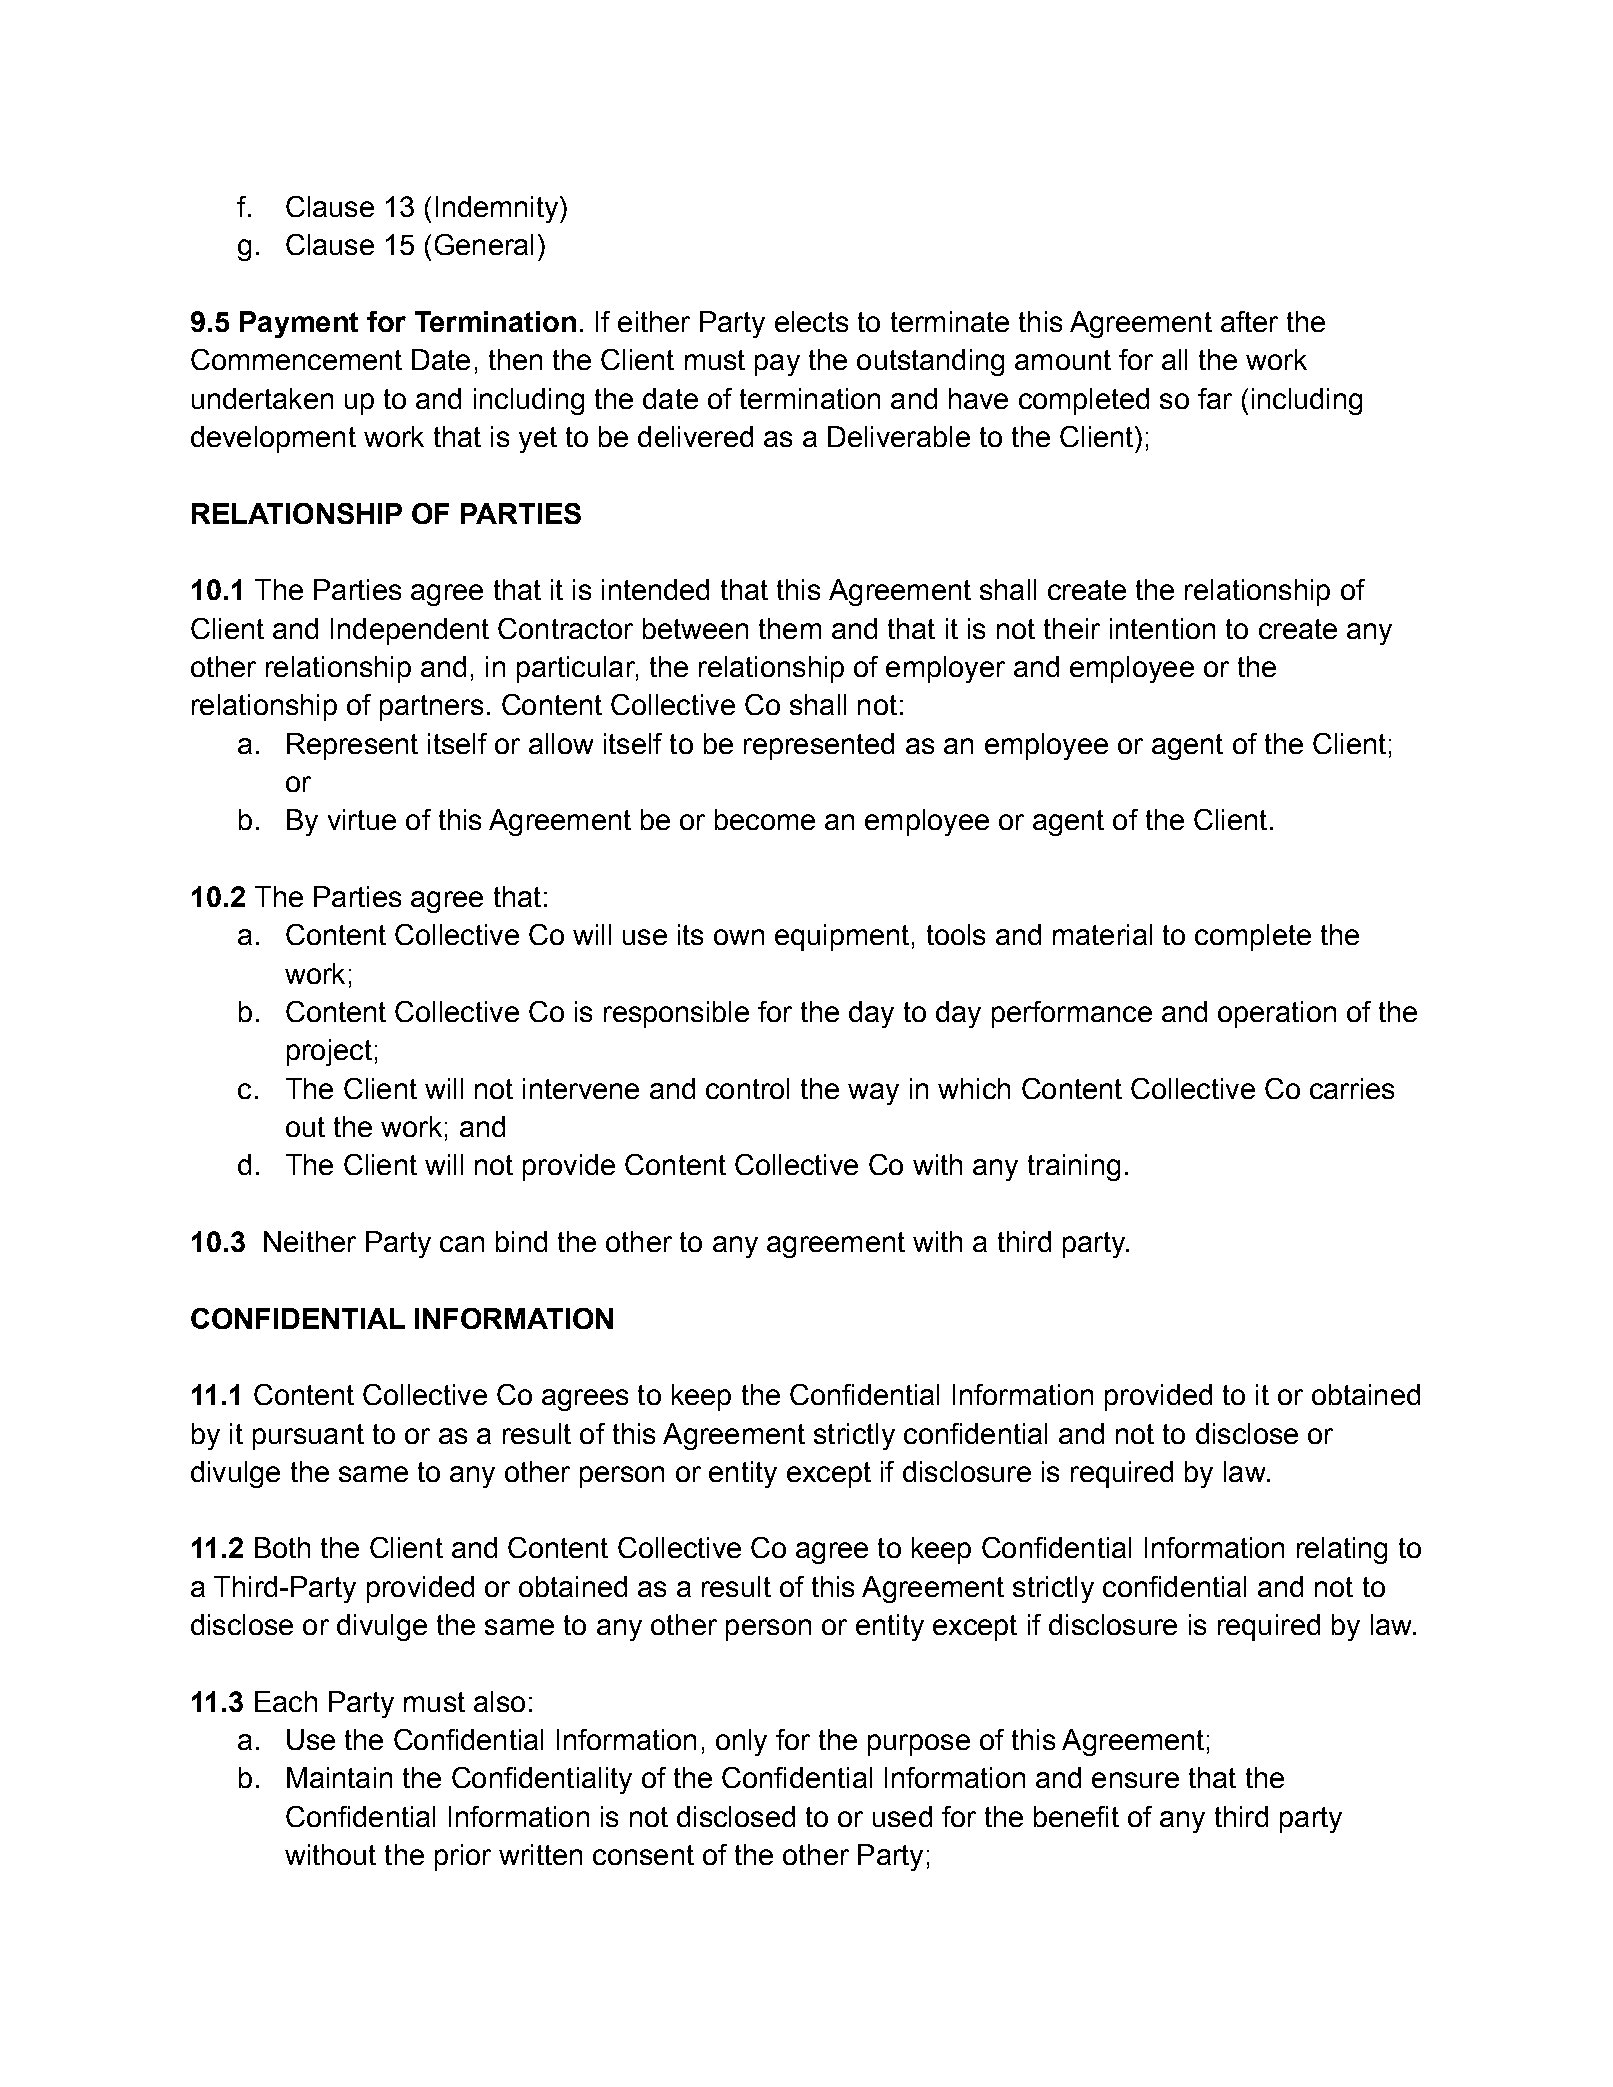  What do you see at coordinates (484, 244) in the screenshot?
I see `General` at bounding box center [484, 244].
